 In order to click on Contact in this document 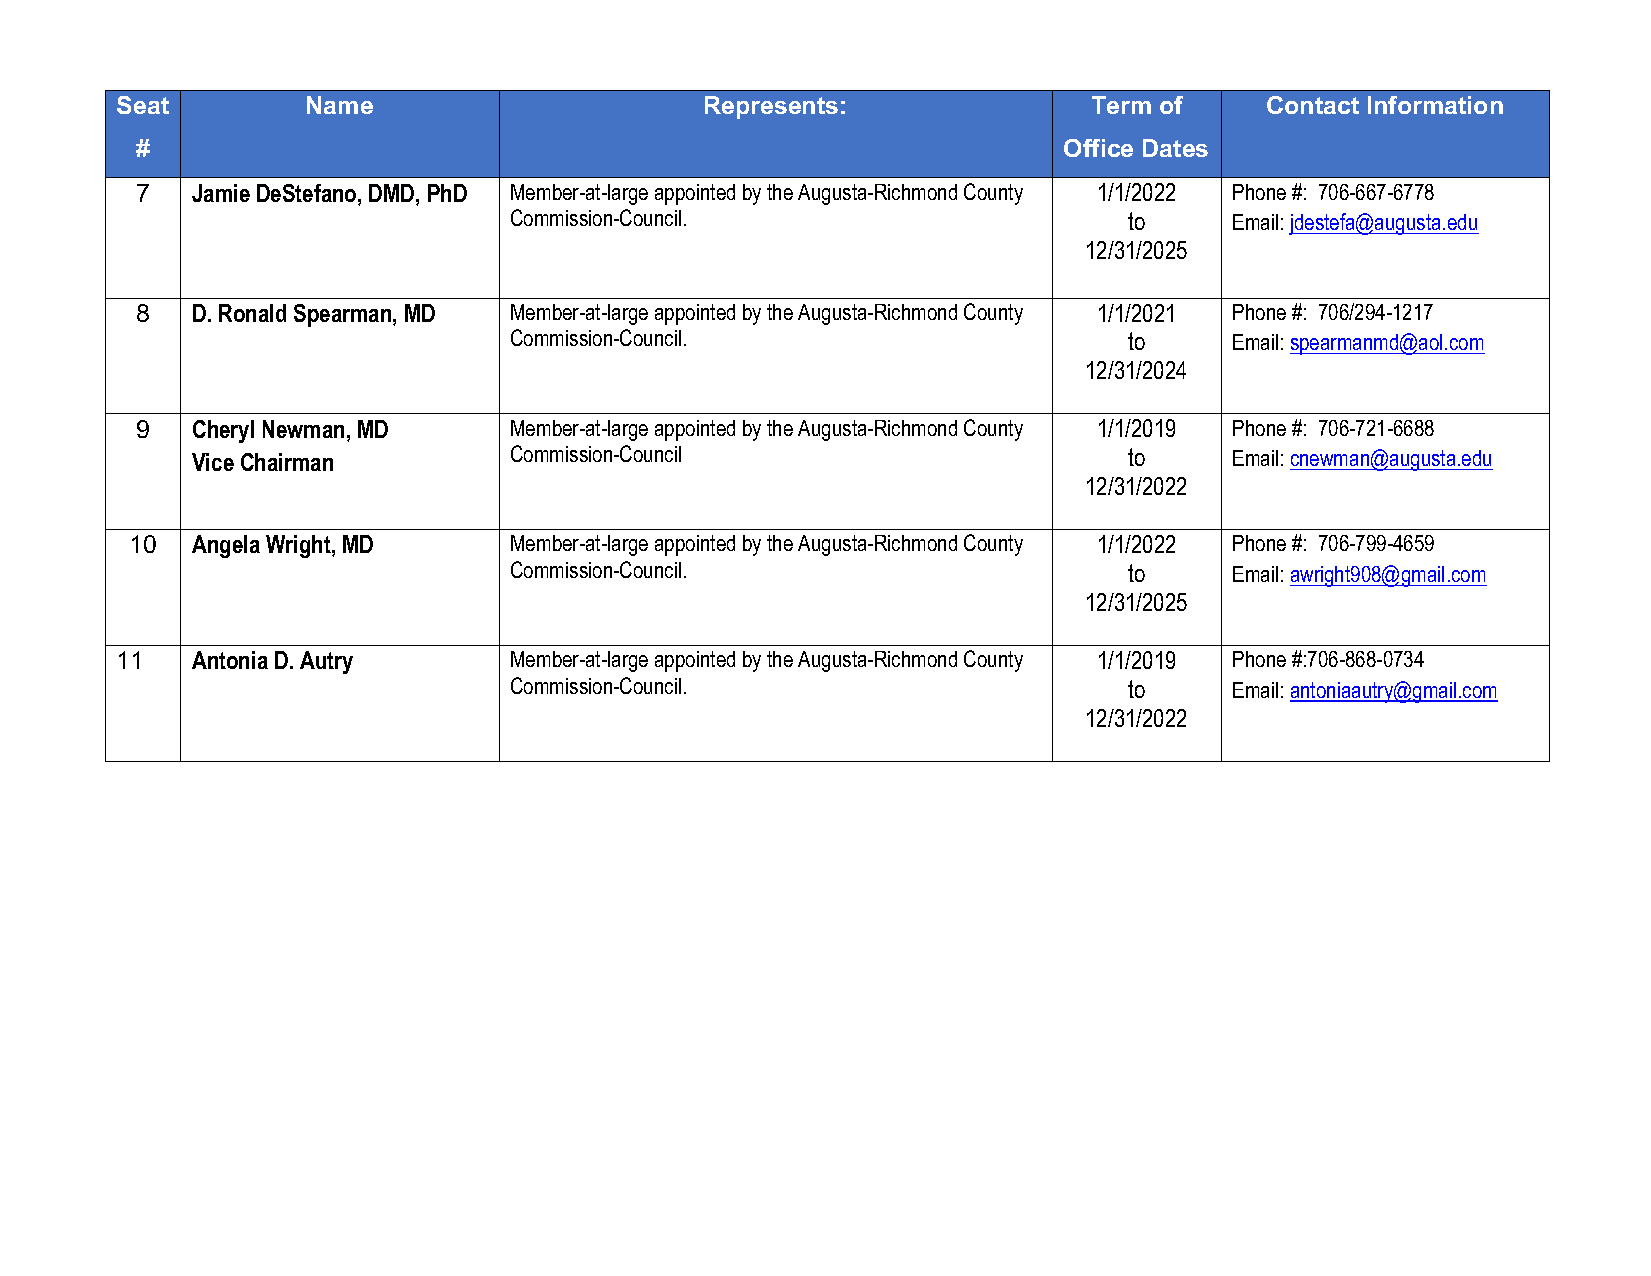, I will do `click(1313, 105)`.
